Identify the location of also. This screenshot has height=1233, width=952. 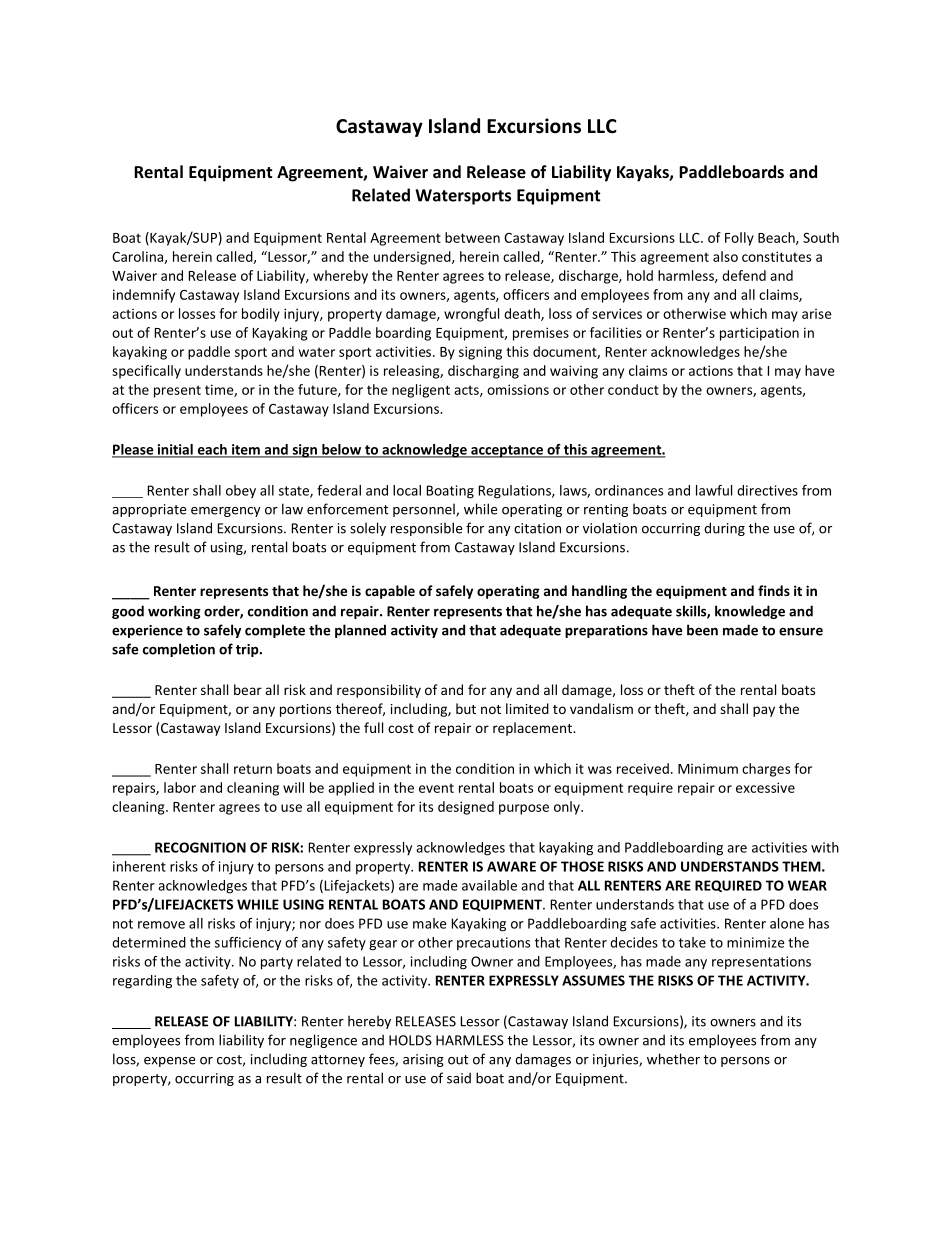
(725, 256).
